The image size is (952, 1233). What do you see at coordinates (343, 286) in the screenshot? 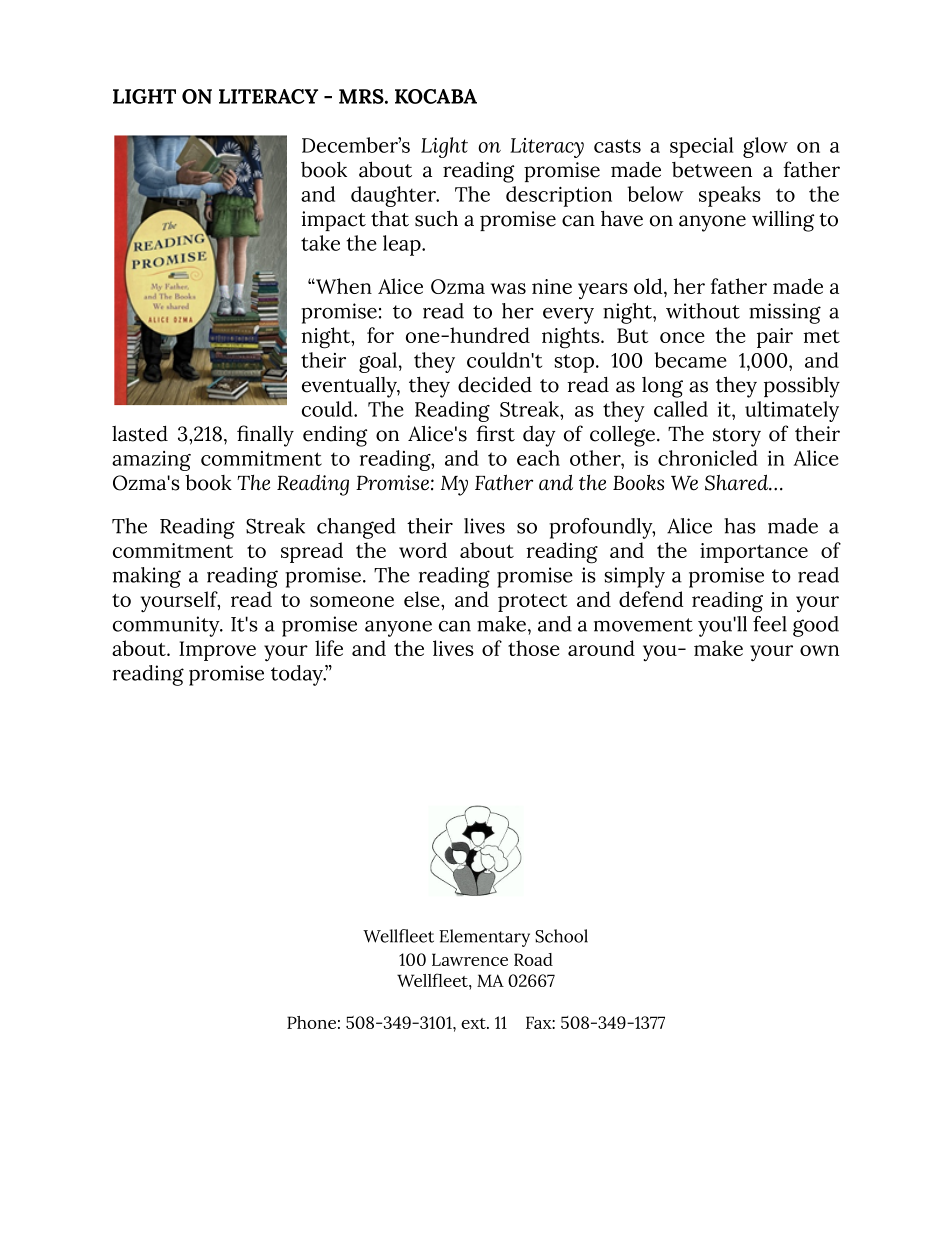
I see `When` at bounding box center [343, 286].
